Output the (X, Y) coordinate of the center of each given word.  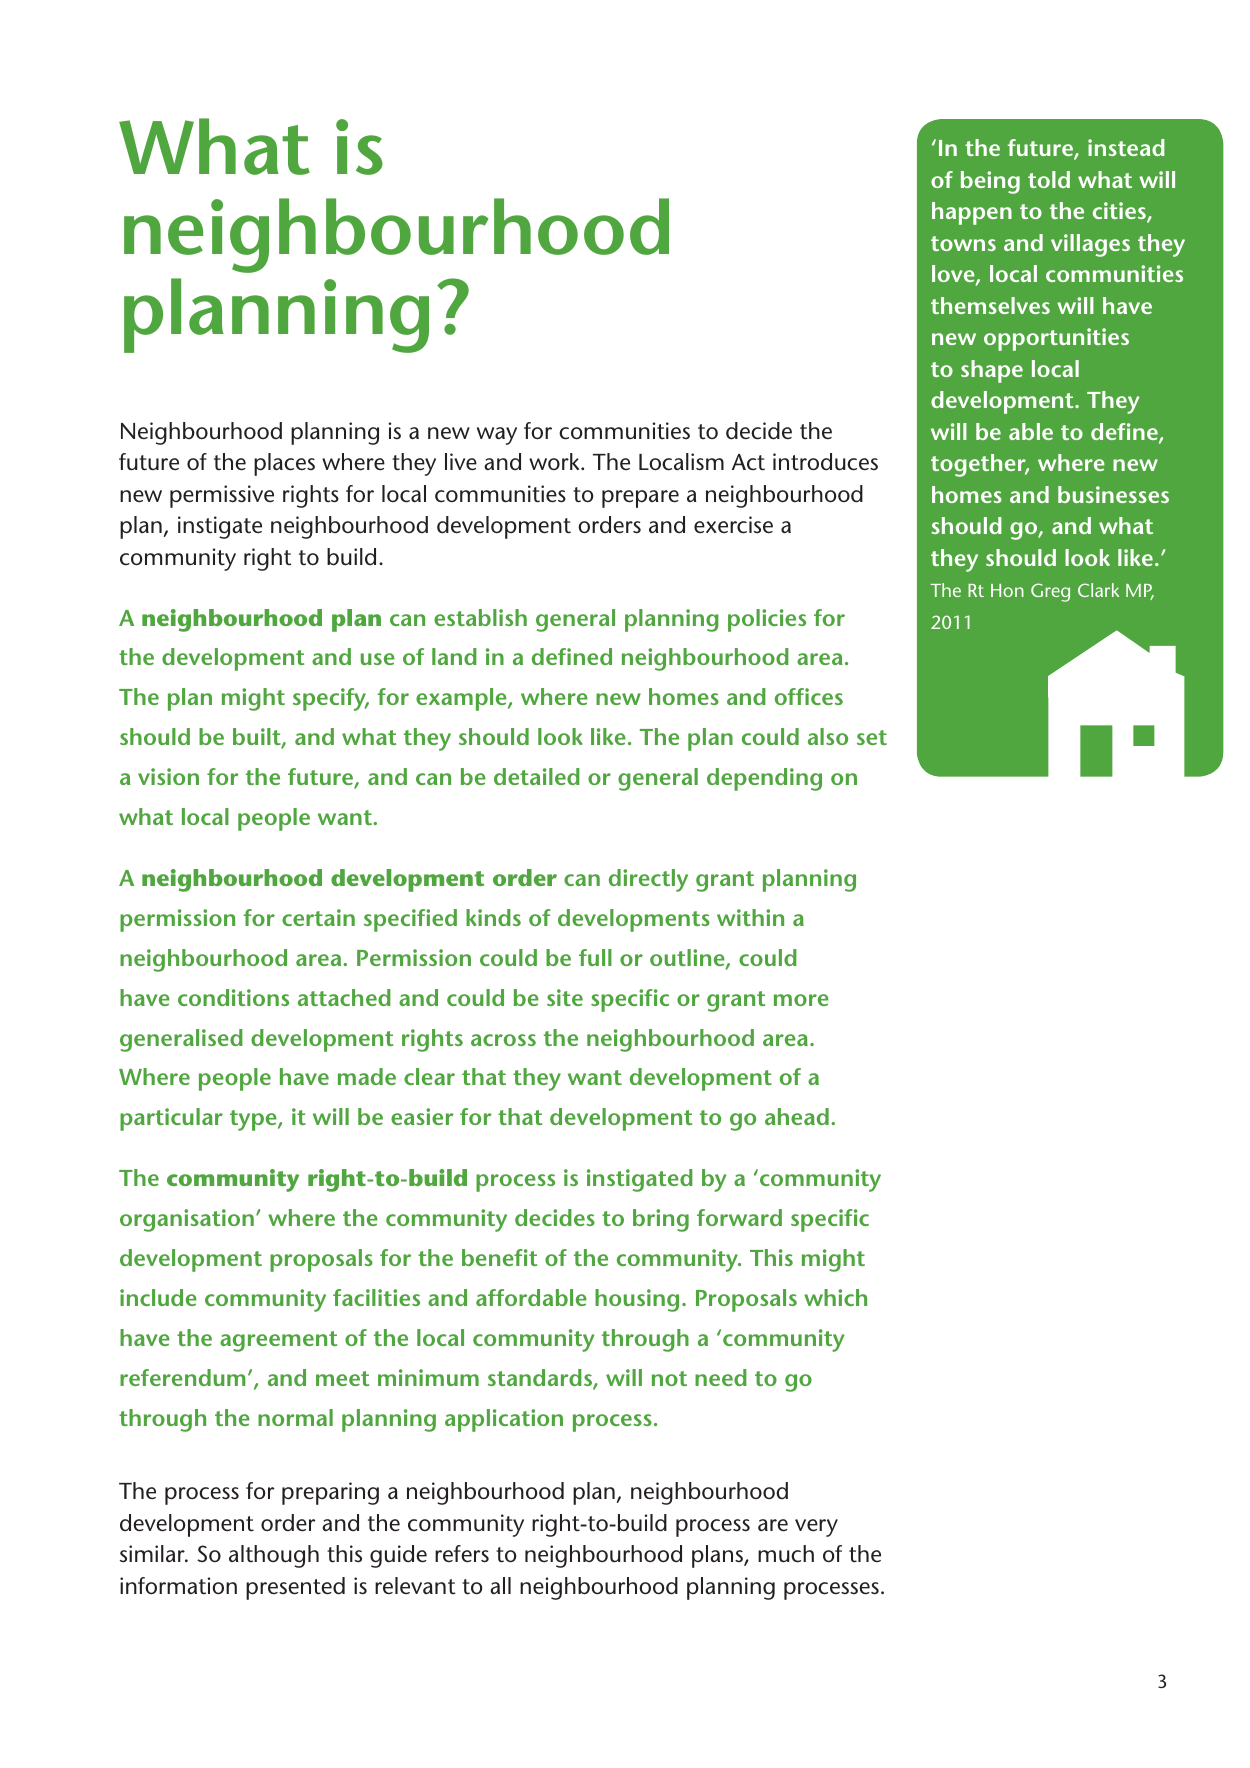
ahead (797, 1116)
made (367, 1076)
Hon (1007, 590)
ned (593, 656)
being (990, 182)
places (284, 464)
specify (331, 699)
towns (963, 243)
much (786, 1554)
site (565, 997)
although (274, 1556)
